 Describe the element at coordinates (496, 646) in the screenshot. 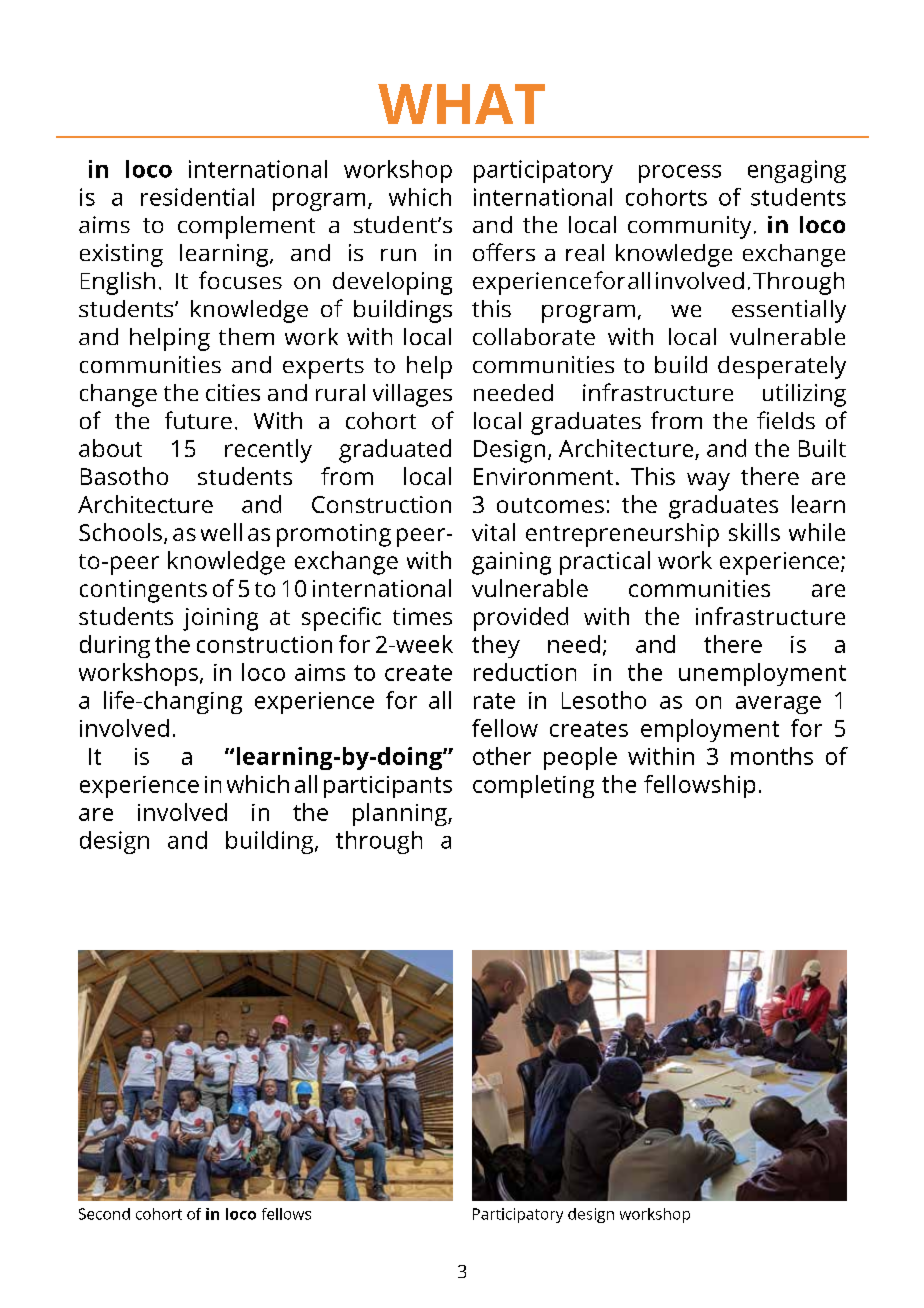

I see `they` at that location.
